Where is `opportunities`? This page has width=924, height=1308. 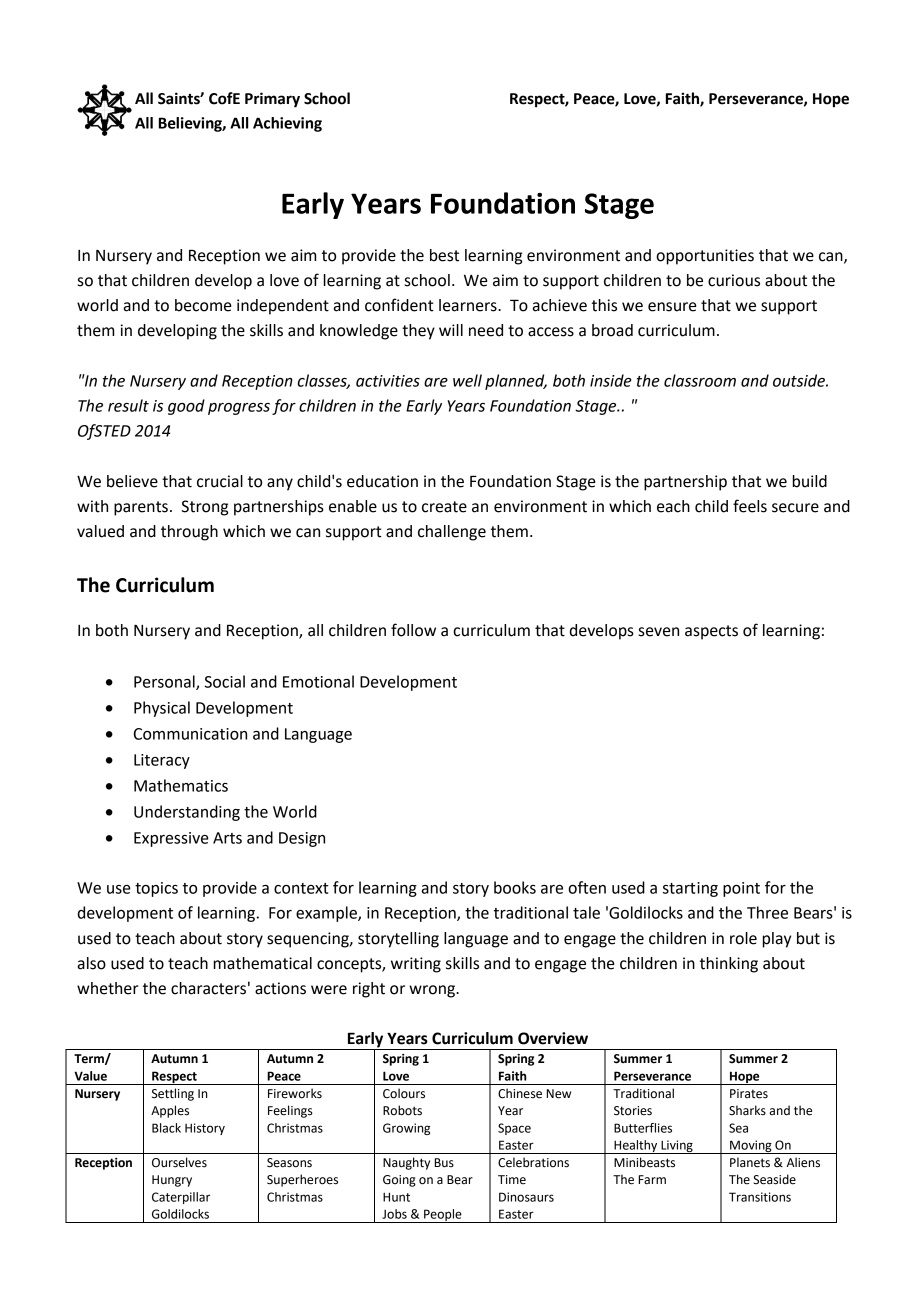
opportunities is located at coordinates (705, 257).
